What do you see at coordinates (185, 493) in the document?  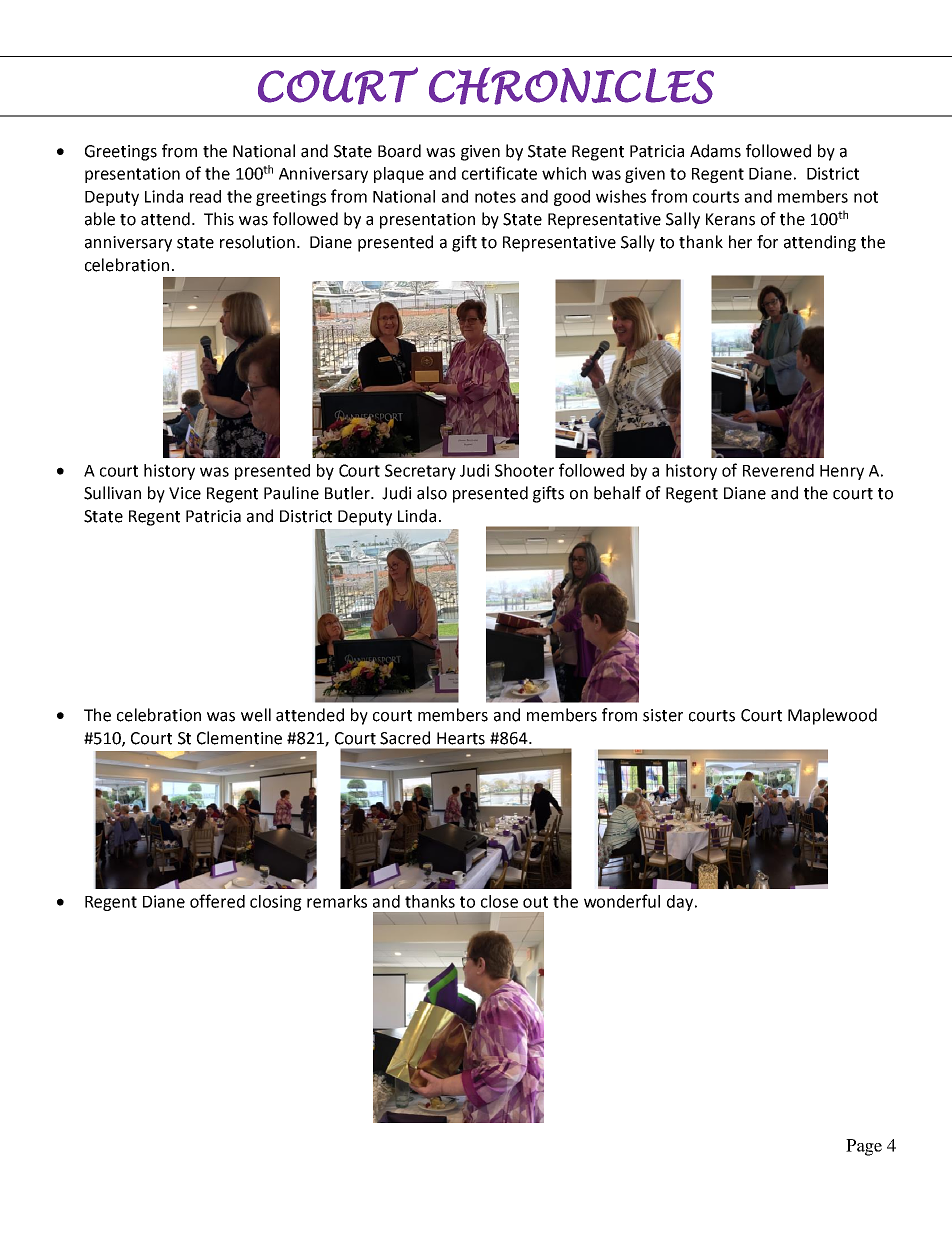 I see `Vice` at bounding box center [185, 493].
